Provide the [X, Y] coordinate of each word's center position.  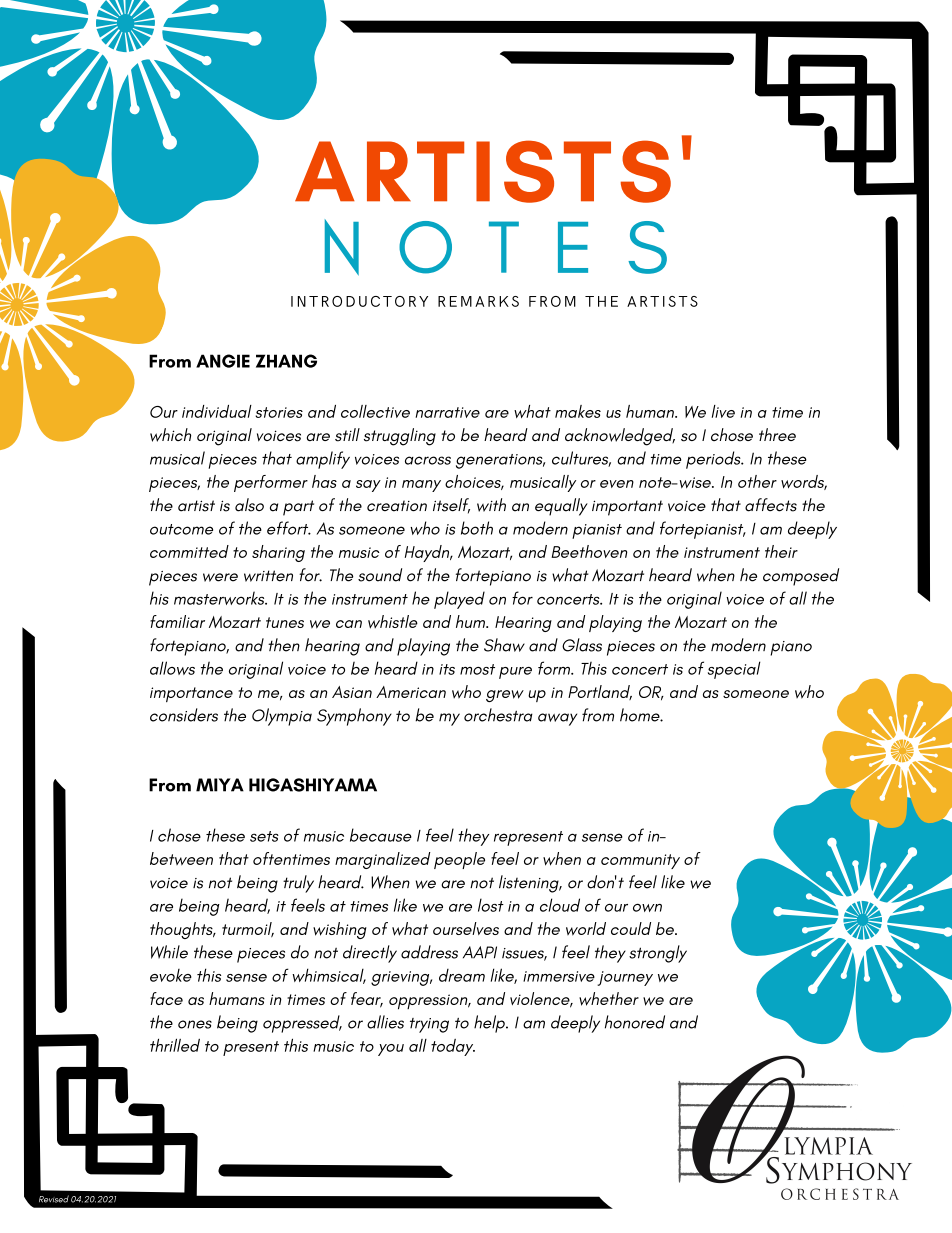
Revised [54, 1199]
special [734, 670]
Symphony [354, 717]
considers [184, 715]
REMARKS [478, 301]
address [429, 952]
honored [635, 1022]
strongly [658, 954]
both [477, 528]
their [781, 551]
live [723, 411]
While [169, 952]
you [391, 1050]
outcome [181, 529]
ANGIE [223, 361]
